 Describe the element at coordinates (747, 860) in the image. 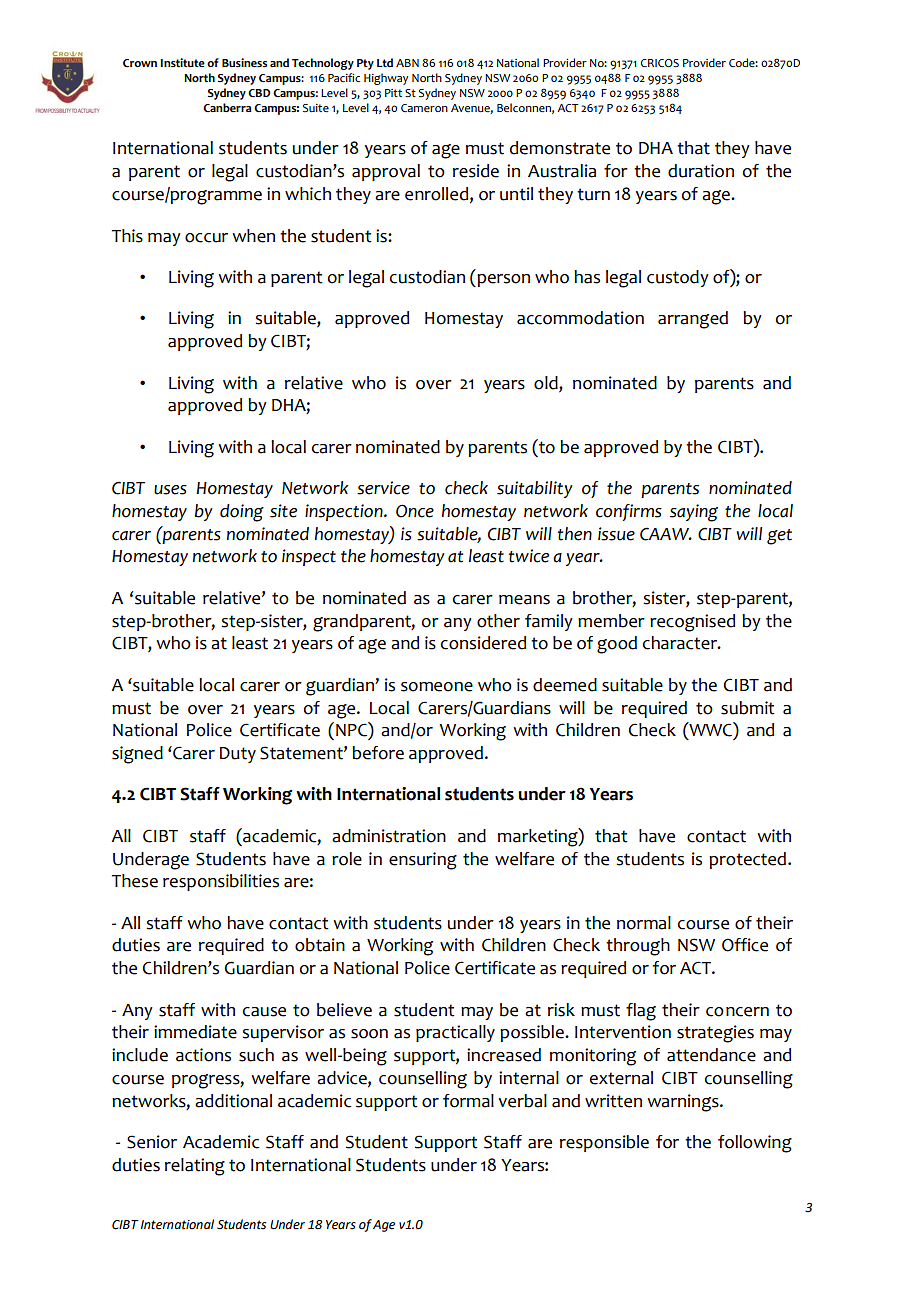

I see `protected` at that location.
